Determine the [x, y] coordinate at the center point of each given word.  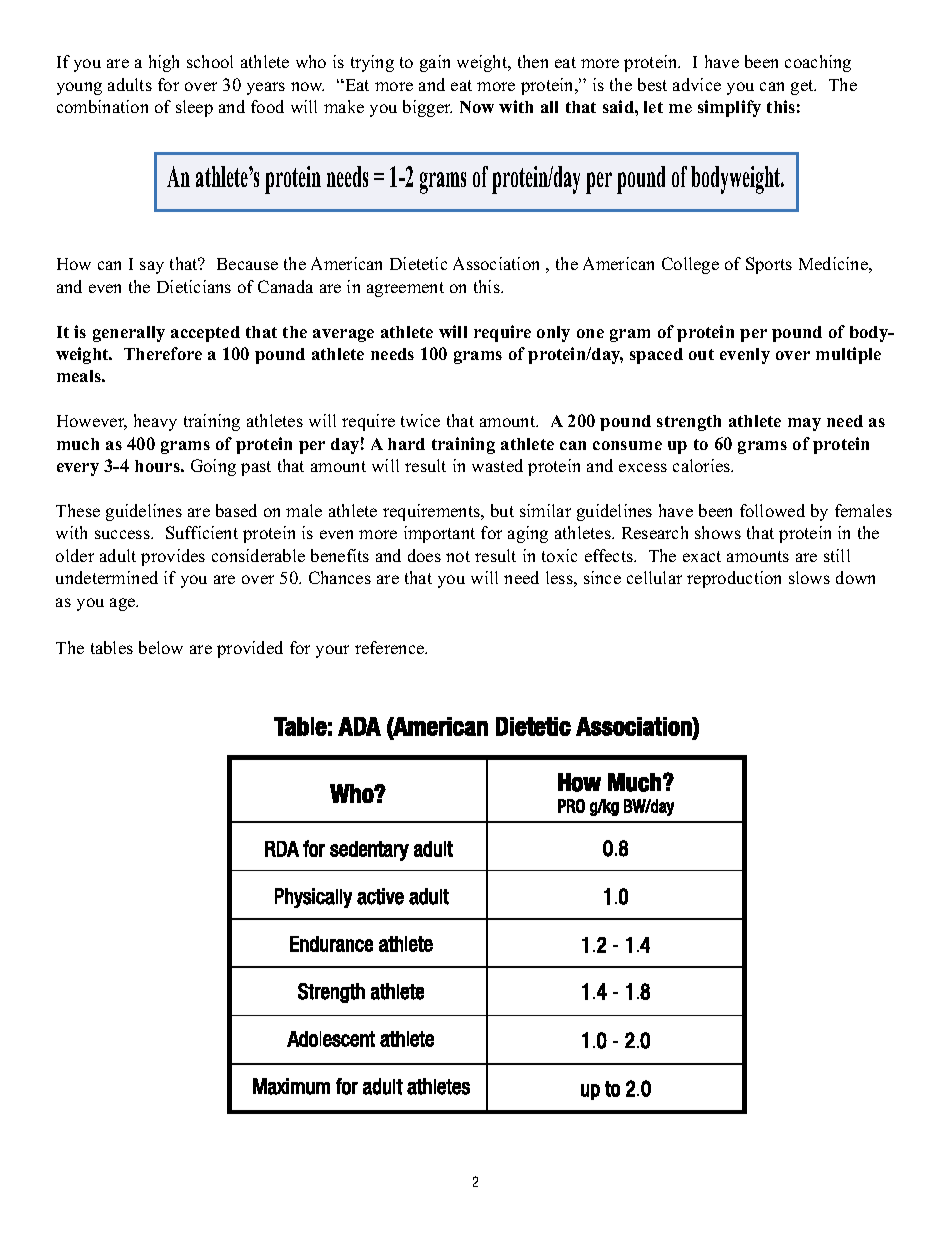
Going [213, 467]
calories [703, 465]
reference [391, 647]
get [803, 87]
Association [496, 263]
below [161, 647]
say [152, 267]
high [164, 63]
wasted [497, 465]
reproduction [734, 579]
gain [435, 63]
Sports [769, 265]
